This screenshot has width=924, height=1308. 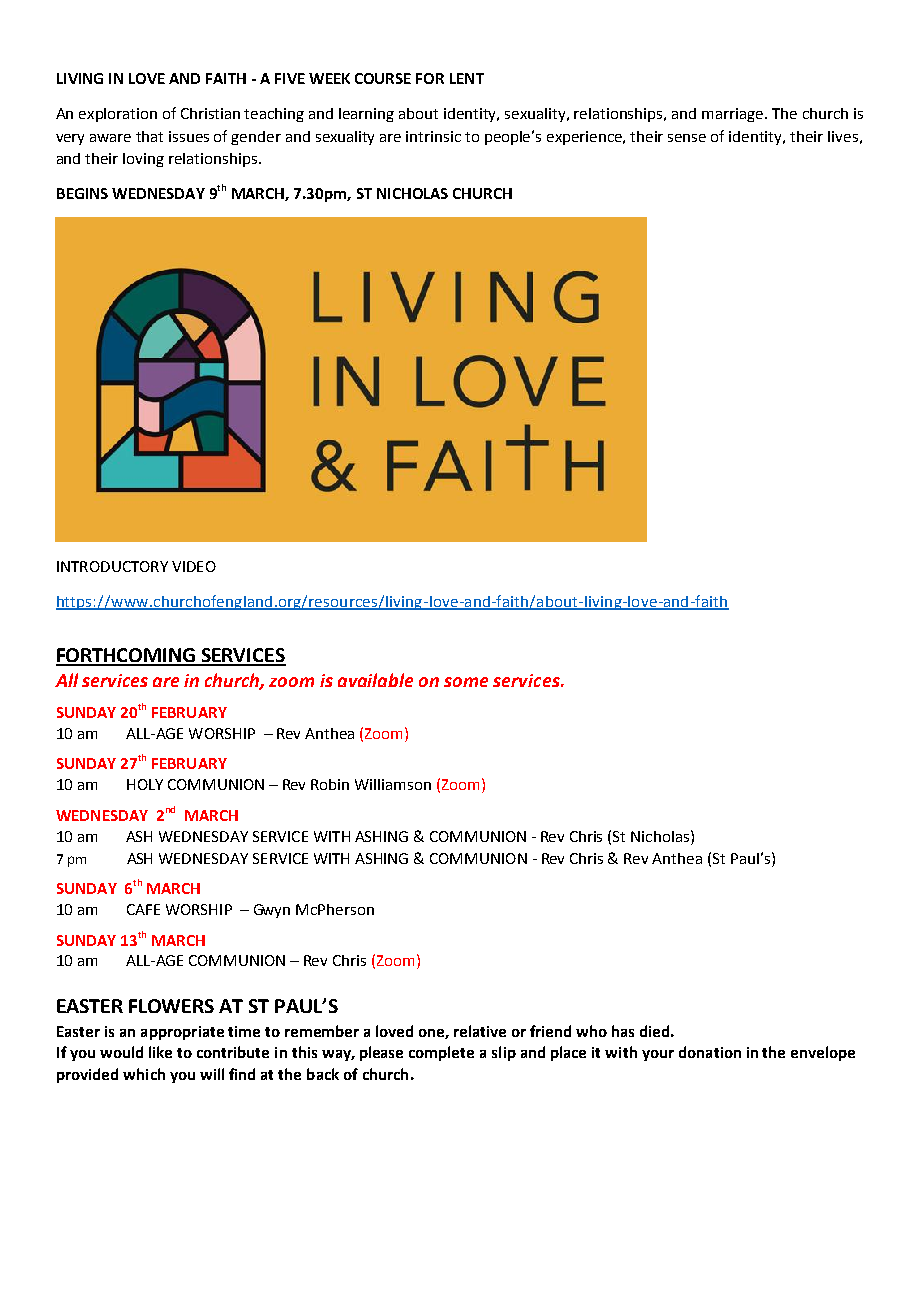 I want to click on LENT, so click(x=467, y=78).
